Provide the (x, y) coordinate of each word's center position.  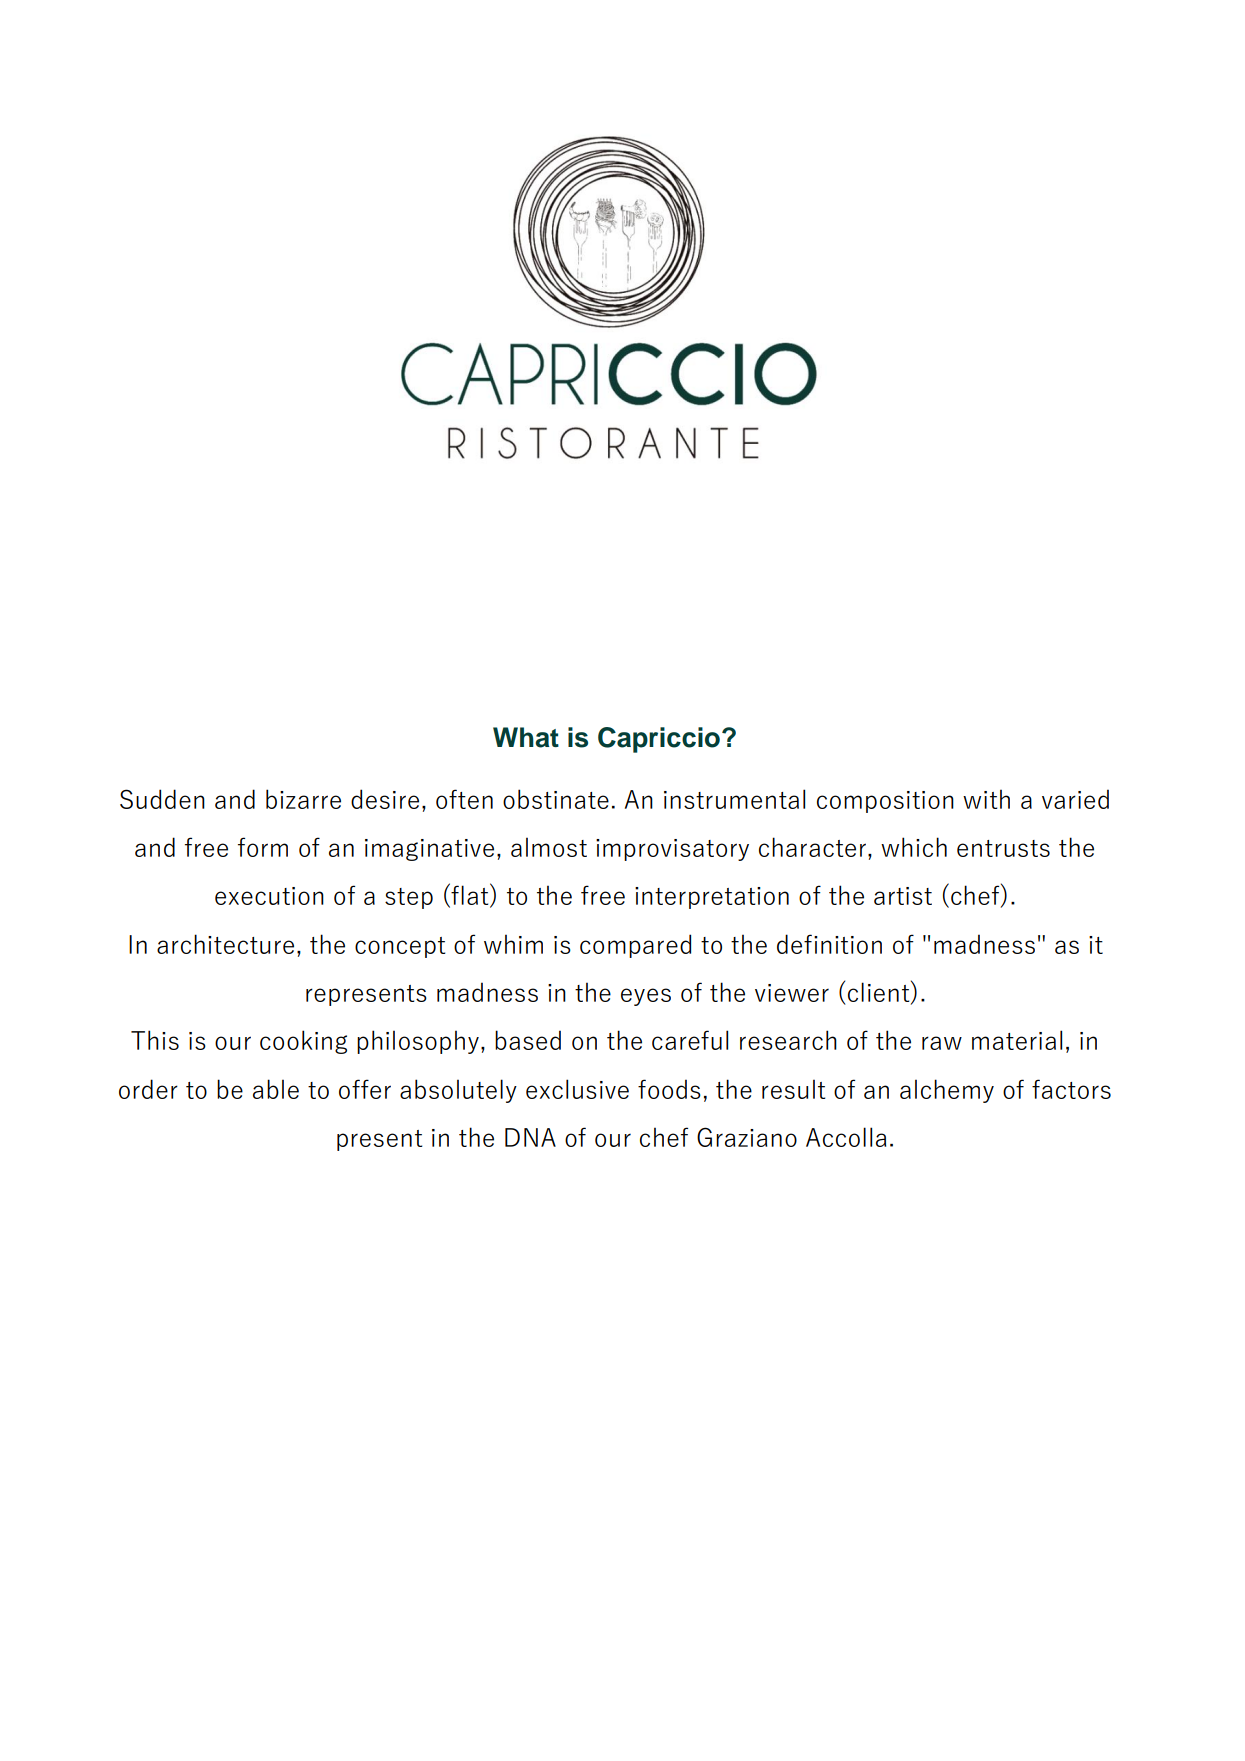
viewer (792, 993)
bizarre (303, 799)
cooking (303, 1042)
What (526, 737)
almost (549, 847)
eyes (646, 997)
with (986, 799)
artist (903, 896)
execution (269, 896)
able (276, 1089)
